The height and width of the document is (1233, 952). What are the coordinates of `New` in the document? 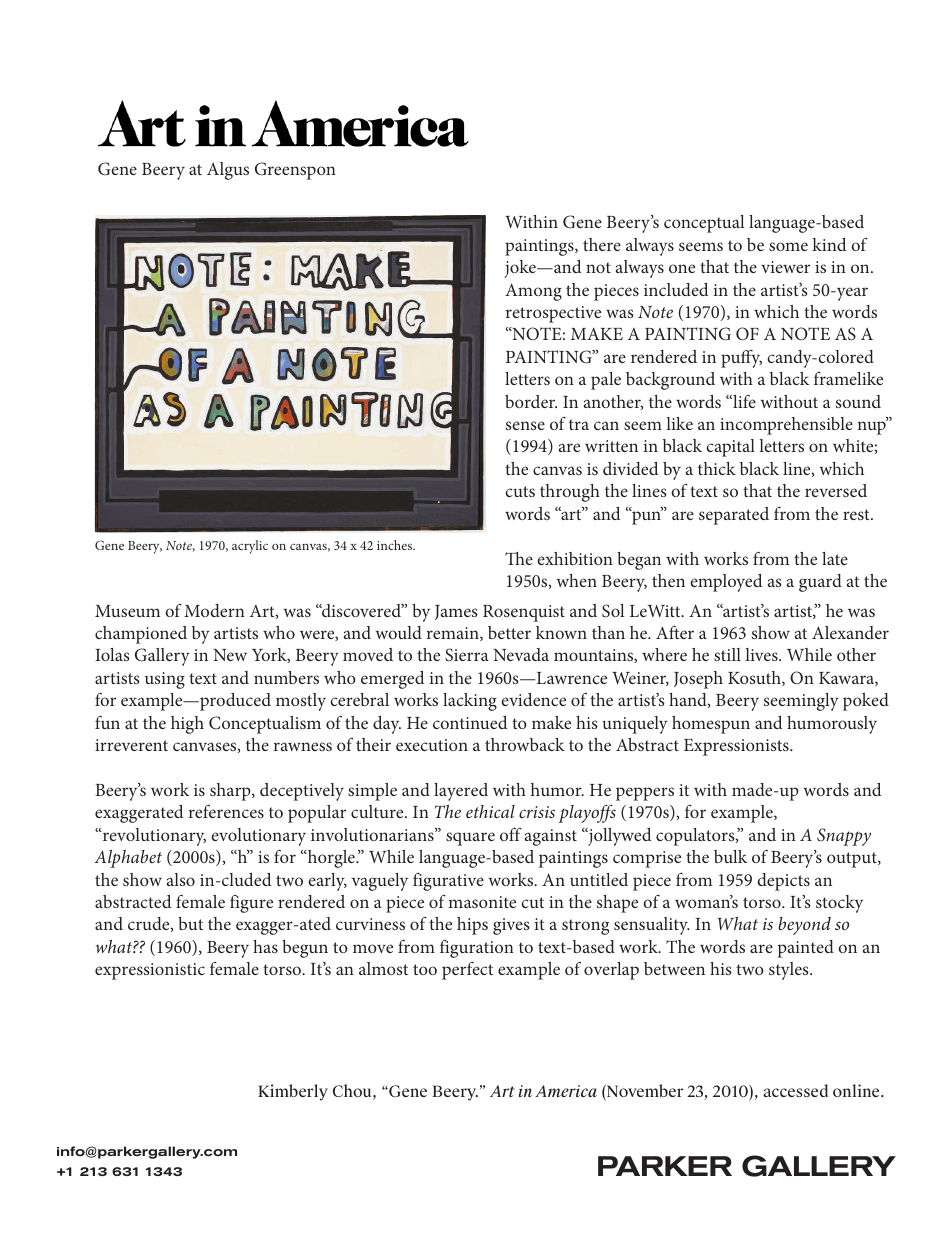 It's located at (230, 655).
